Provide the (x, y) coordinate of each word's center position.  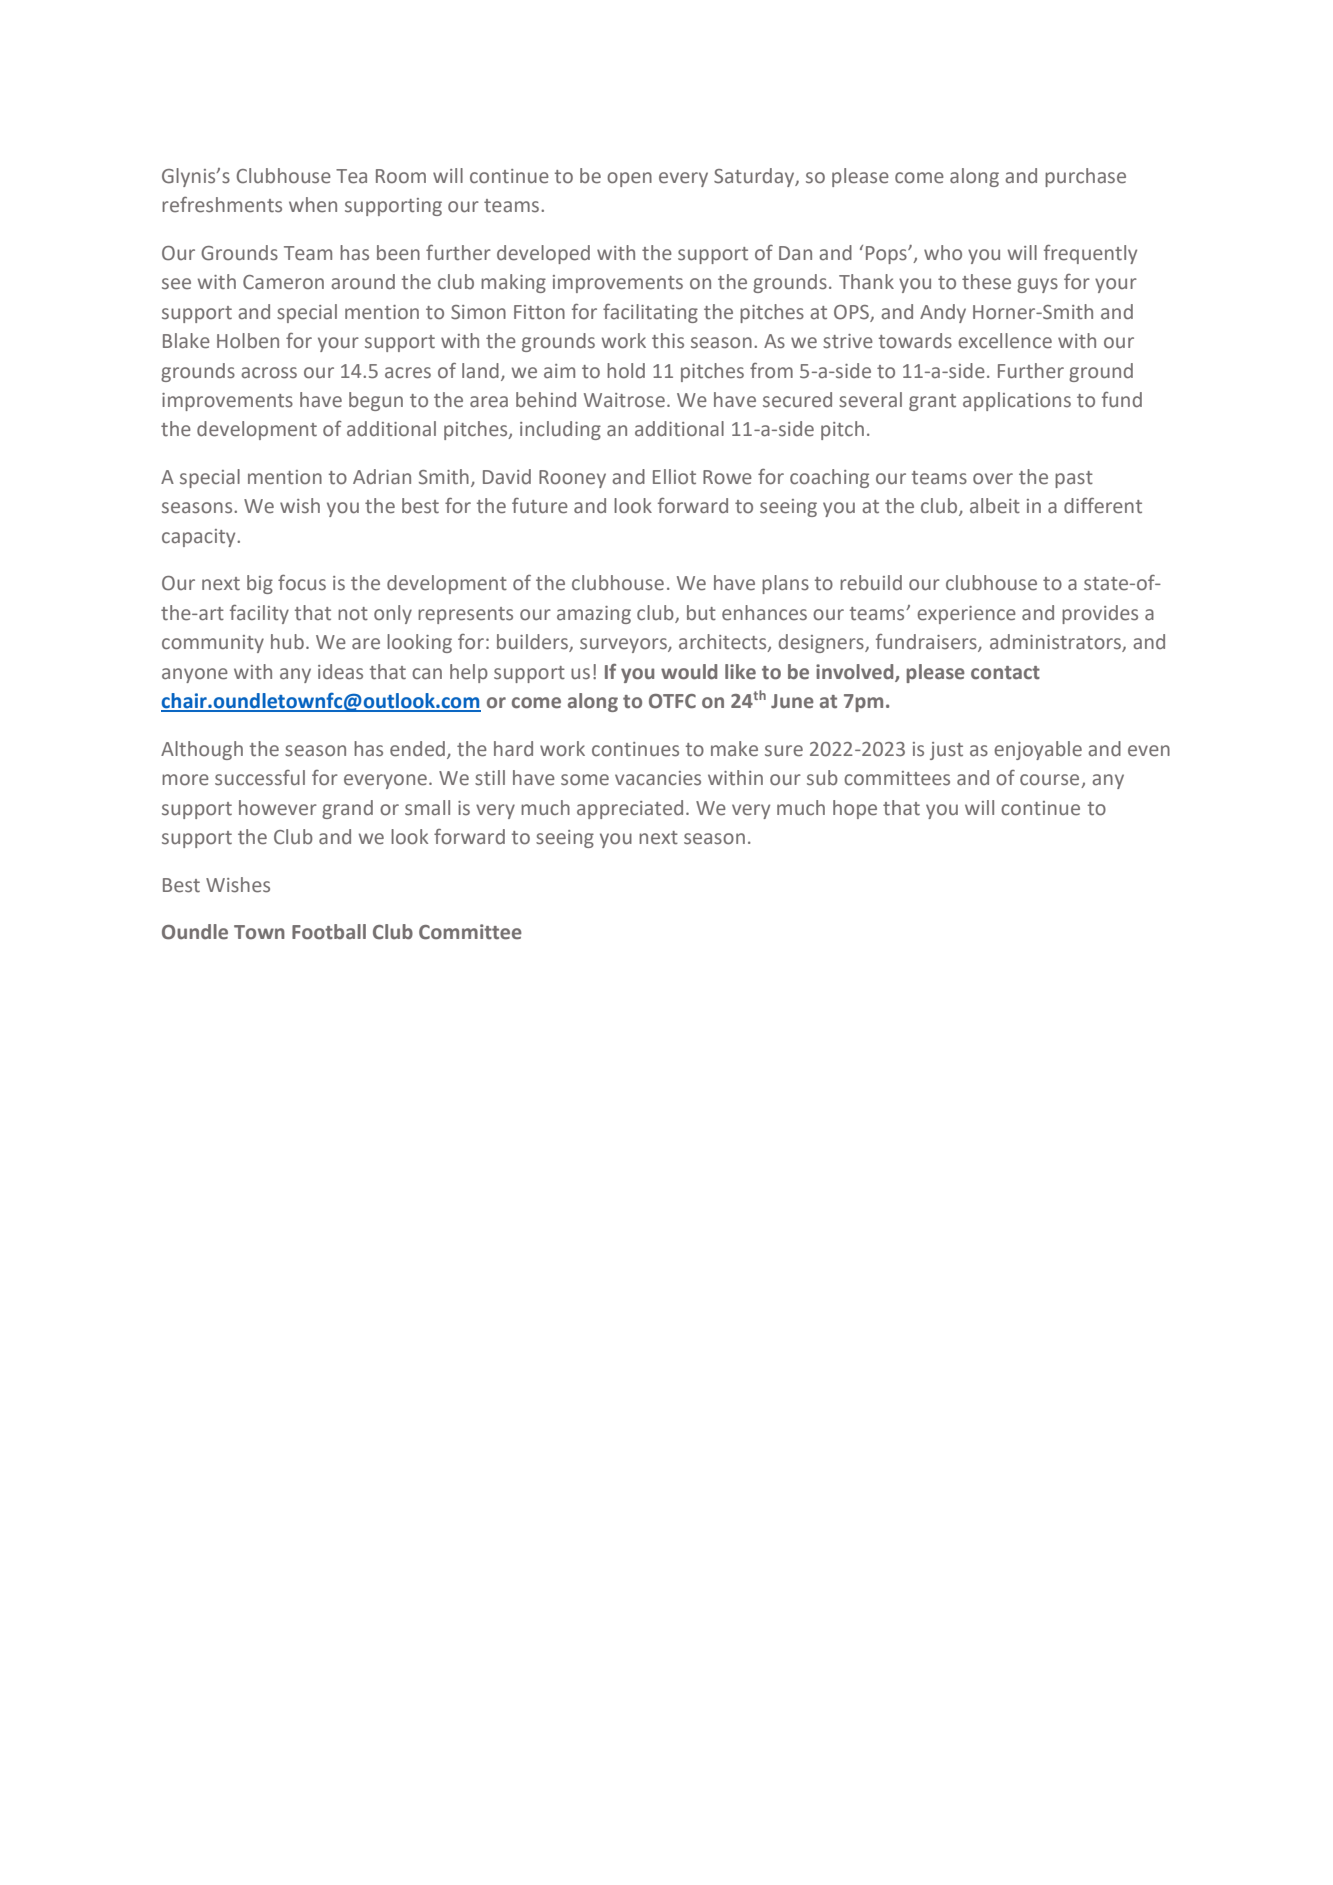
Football (329, 932)
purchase (1085, 177)
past (1074, 479)
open (629, 179)
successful (260, 778)
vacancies (658, 778)
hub (287, 642)
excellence (1005, 341)
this (668, 341)
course (1051, 781)
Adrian (382, 477)
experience (966, 615)
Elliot (674, 477)
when (313, 205)
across (269, 373)
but (701, 613)
